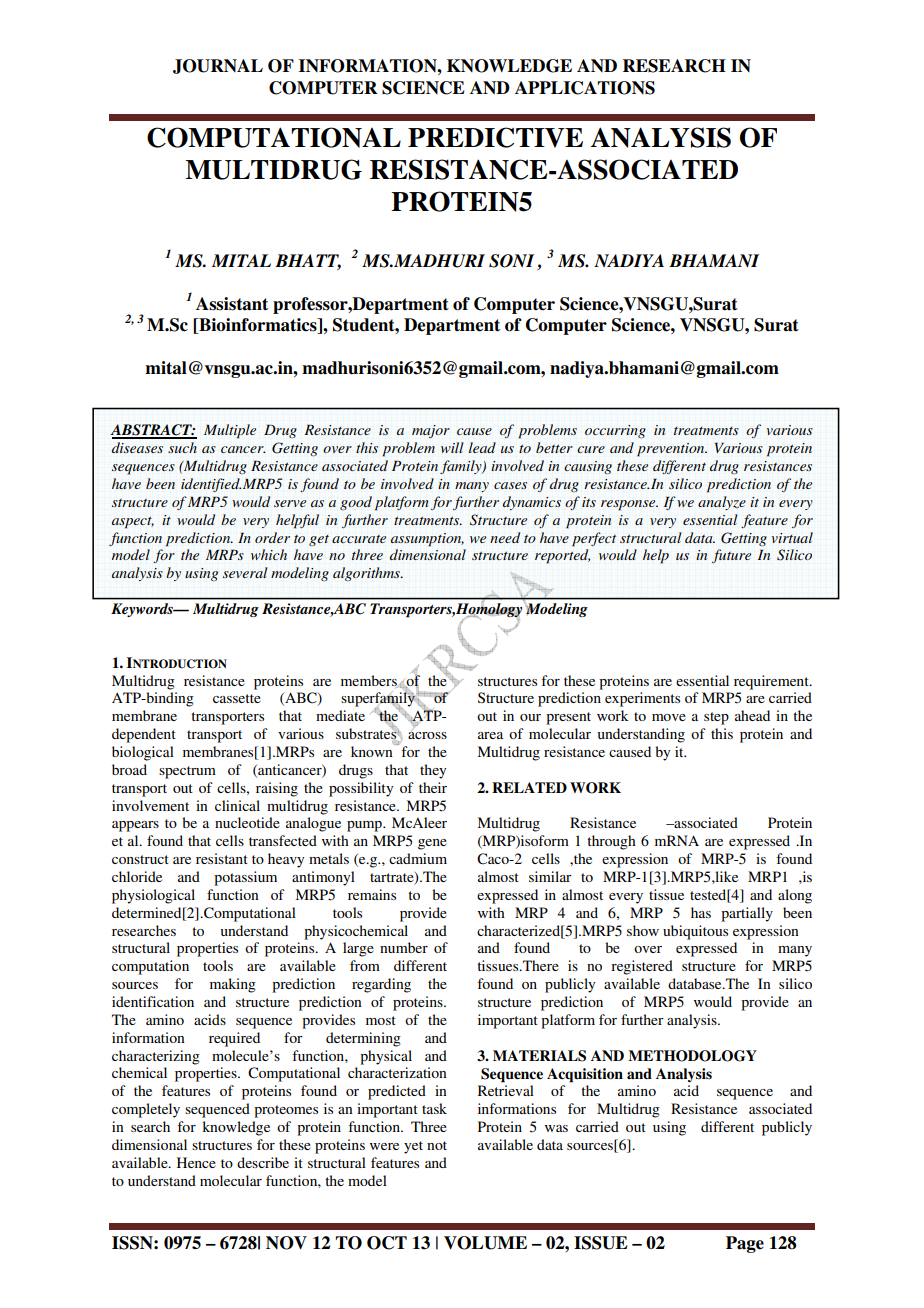 The width and height of the screenshot is (924, 1308). I want to click on APPLICATIONS, so click(585, 88).
